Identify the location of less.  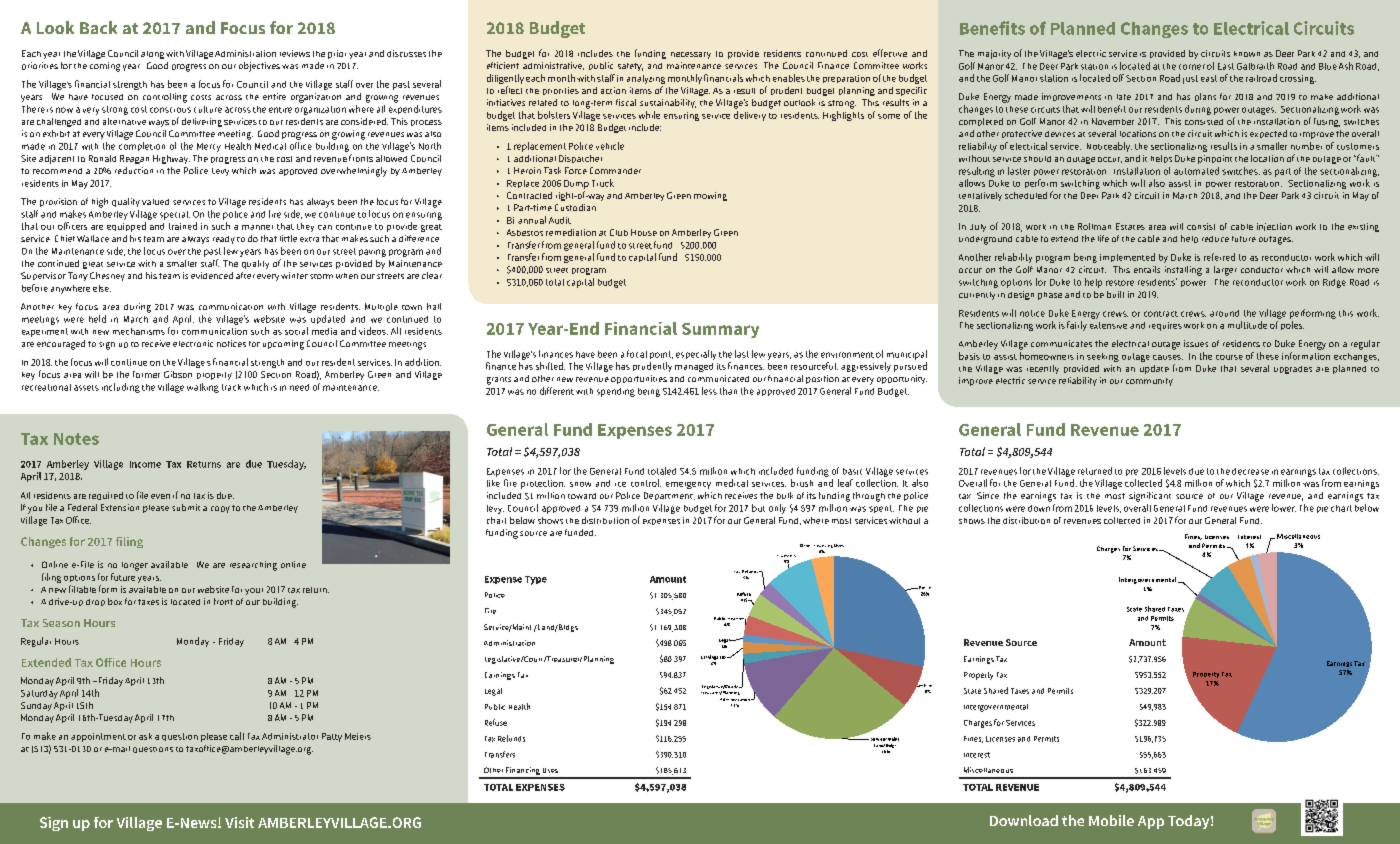
(709, 391).
